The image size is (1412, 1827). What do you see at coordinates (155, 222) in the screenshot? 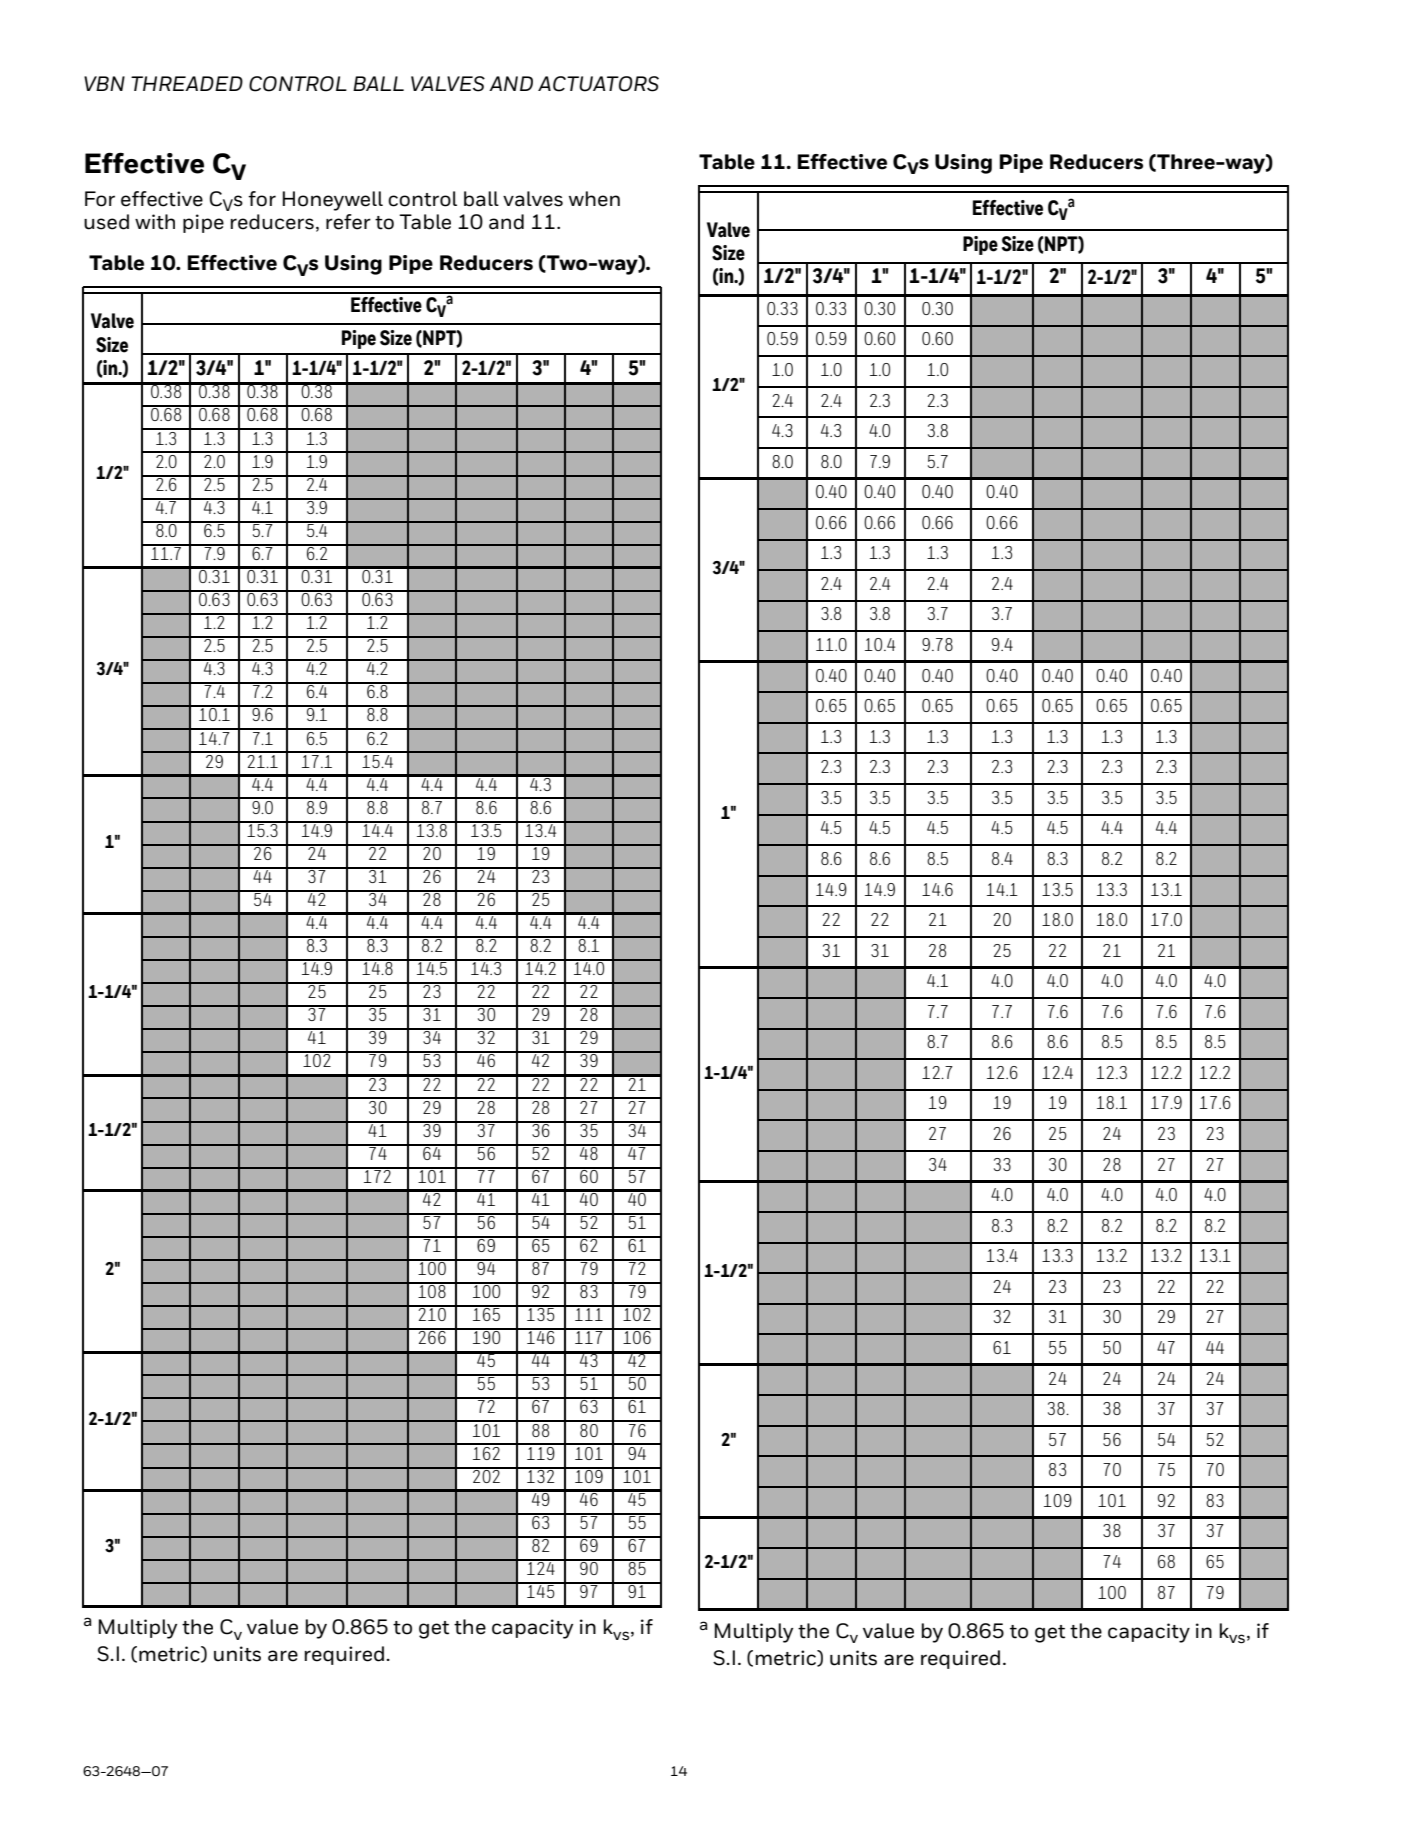
I see `with` at bounding box center [155, 222].
